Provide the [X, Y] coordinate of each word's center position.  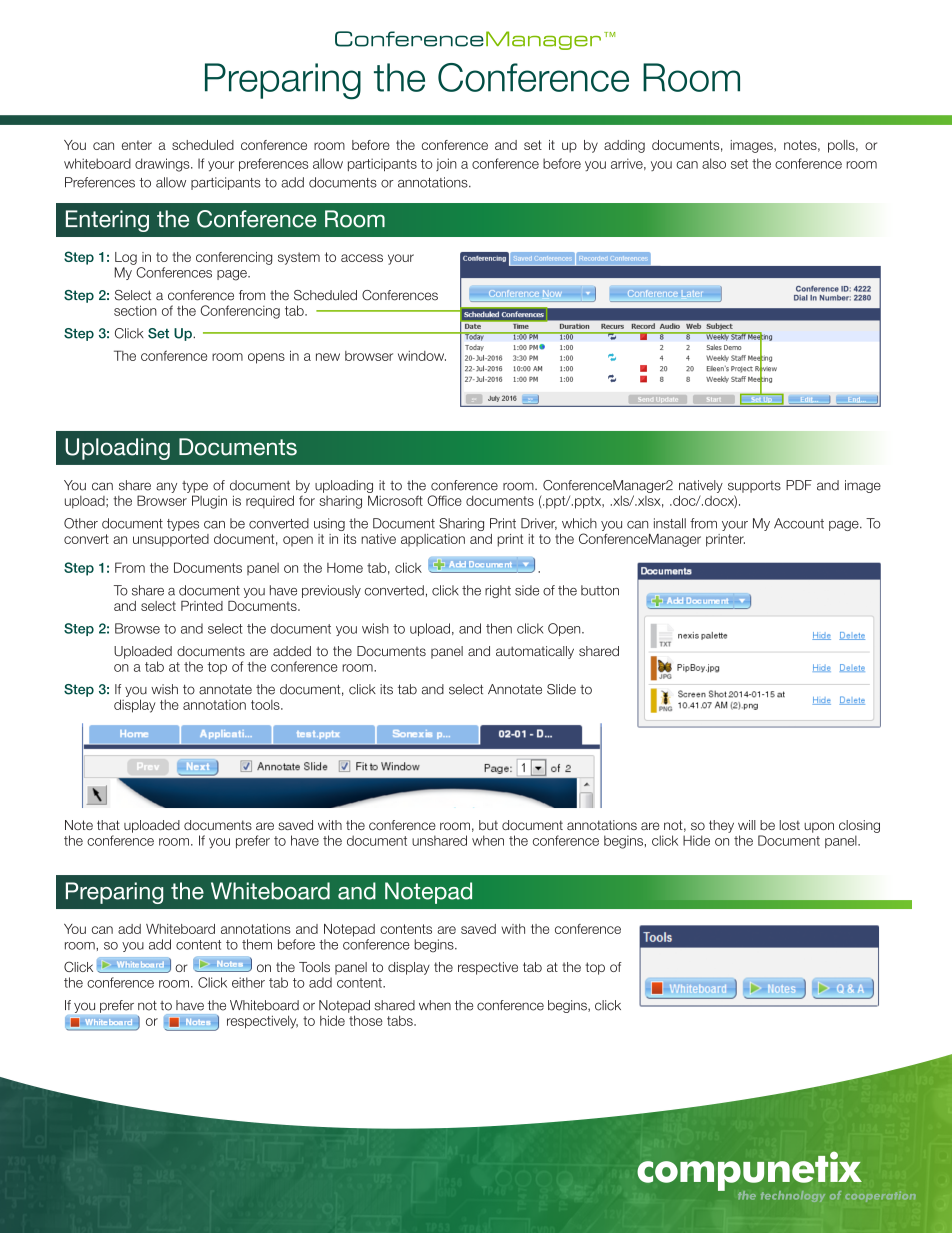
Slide [561, 689]
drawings [163, 165]
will [747, 825]
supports [754, 487]
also [714, 163]
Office [444, 500]
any [166, 487]
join [446, 164]
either [248, 982]
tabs [401, 1020]
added [292, 651]
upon [819, 827]
